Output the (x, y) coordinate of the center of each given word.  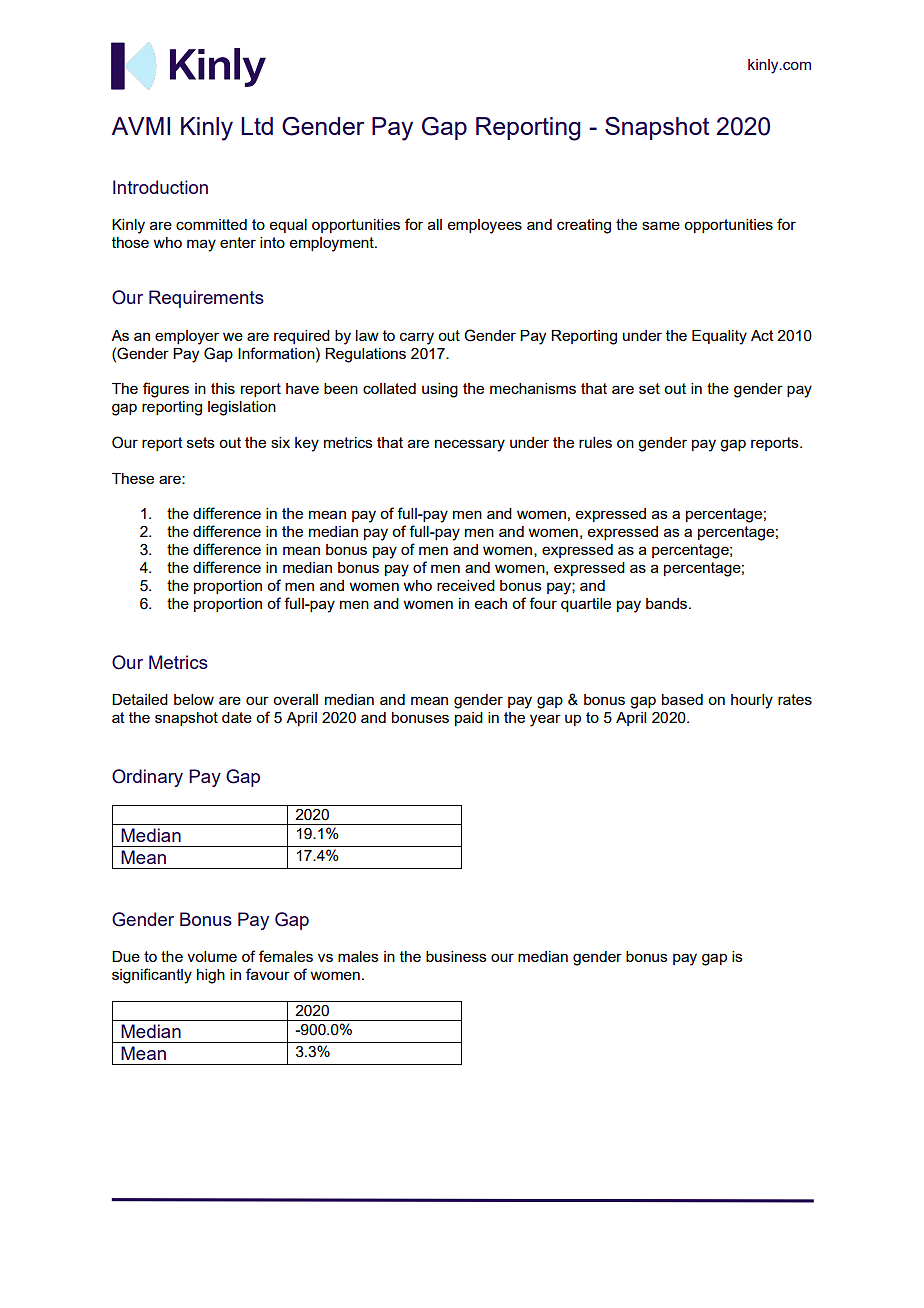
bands (666, 603)
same (661, 225)
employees (485, 226)
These (133, 478)
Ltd (257, 126)
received (466, 585)
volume (212, 956)
